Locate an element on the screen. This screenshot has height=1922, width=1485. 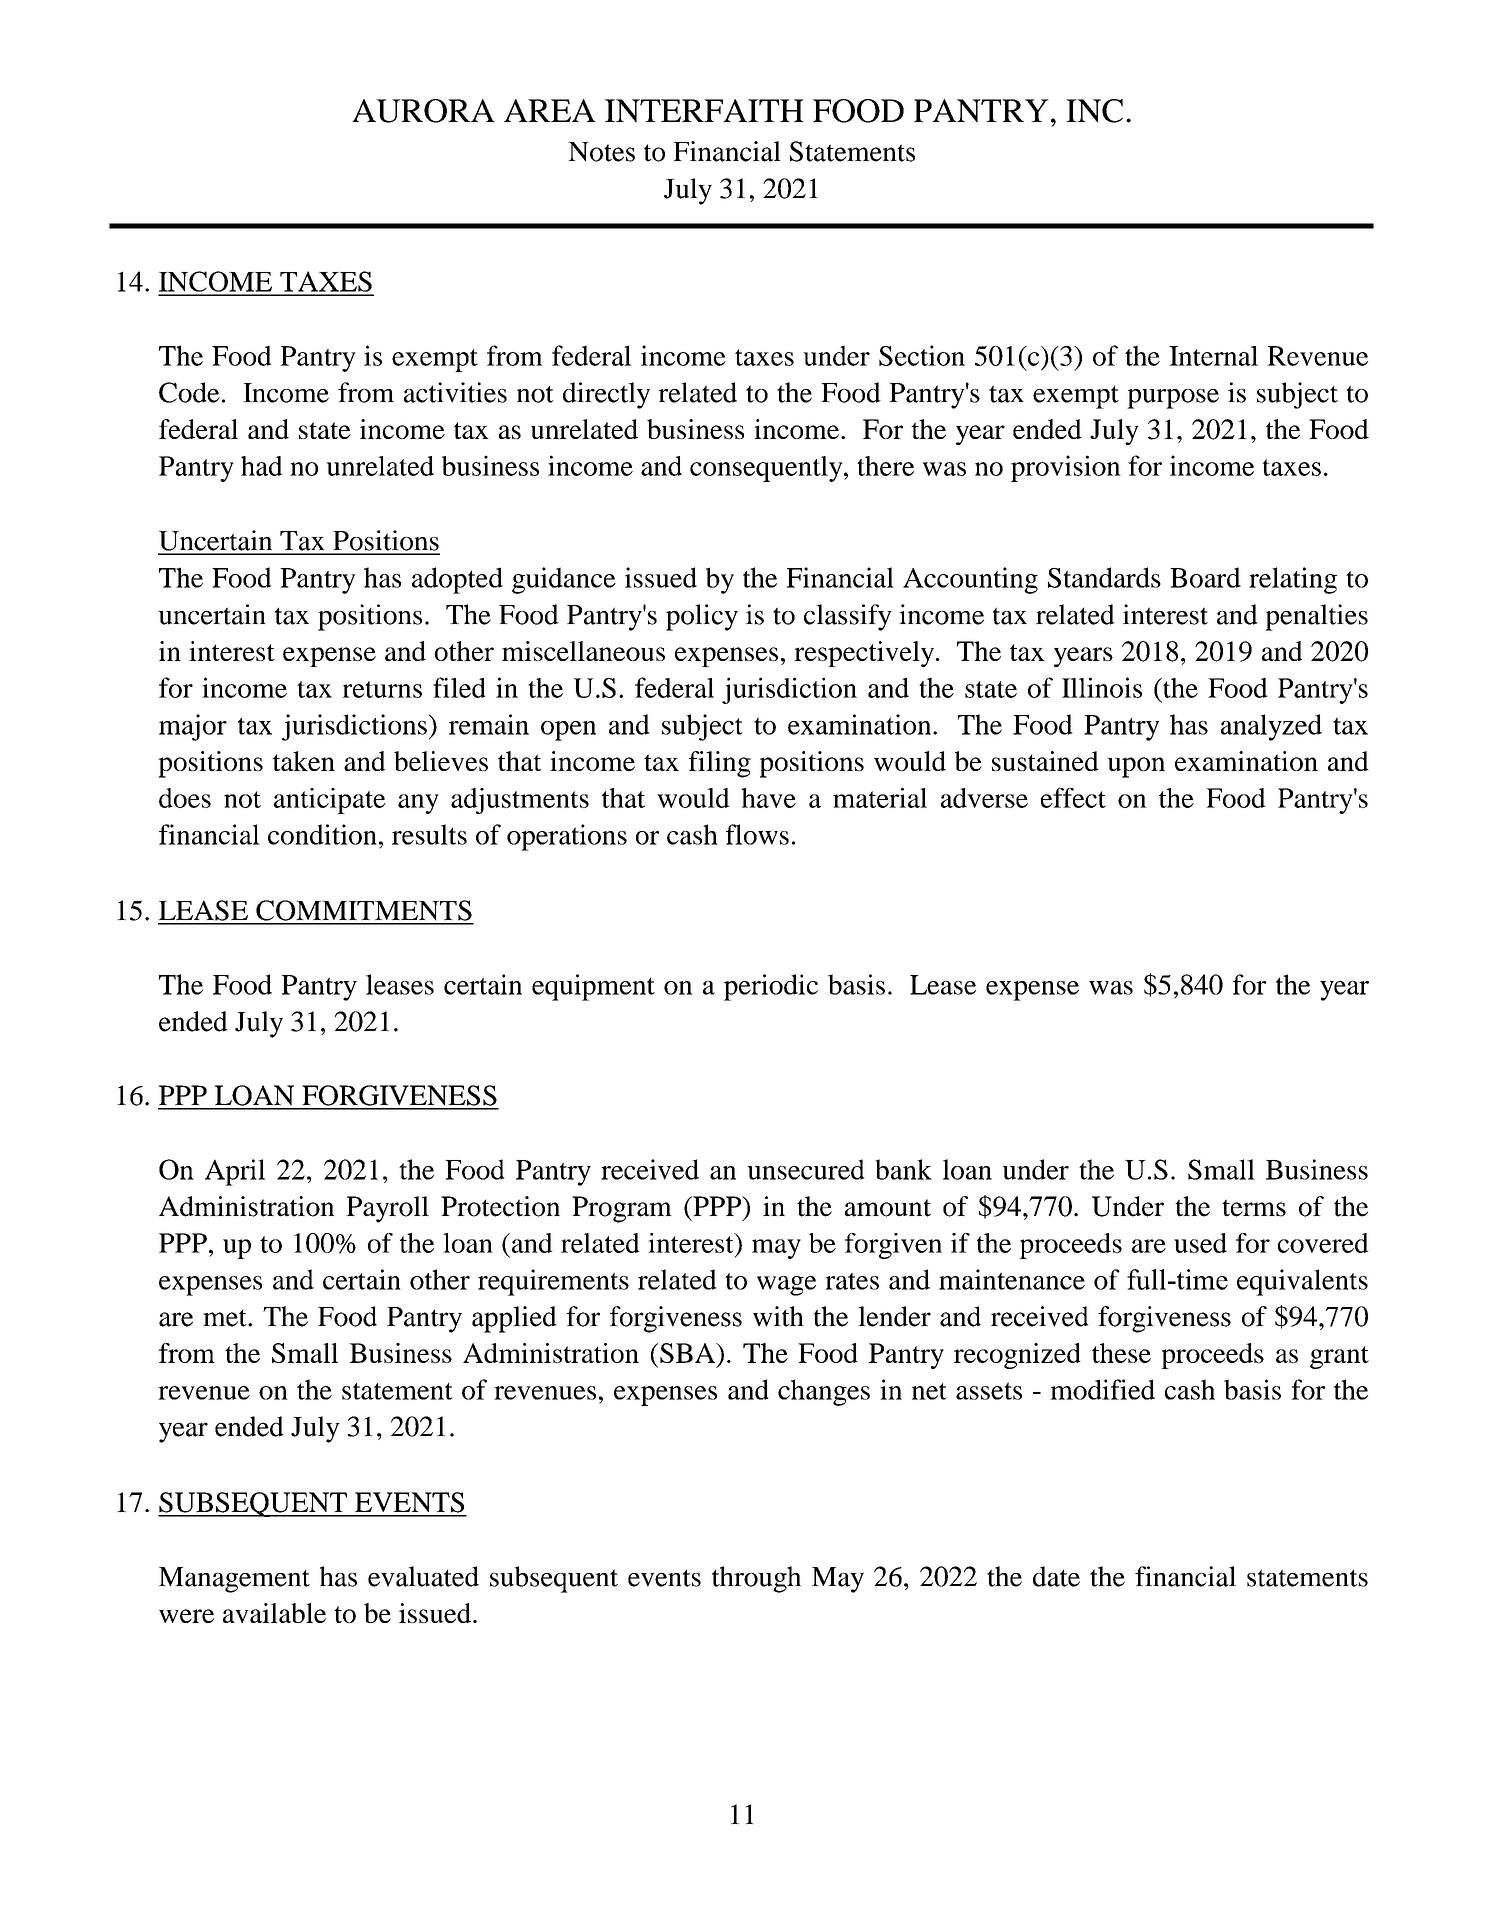
condition is located at coordinates (322, 834).
